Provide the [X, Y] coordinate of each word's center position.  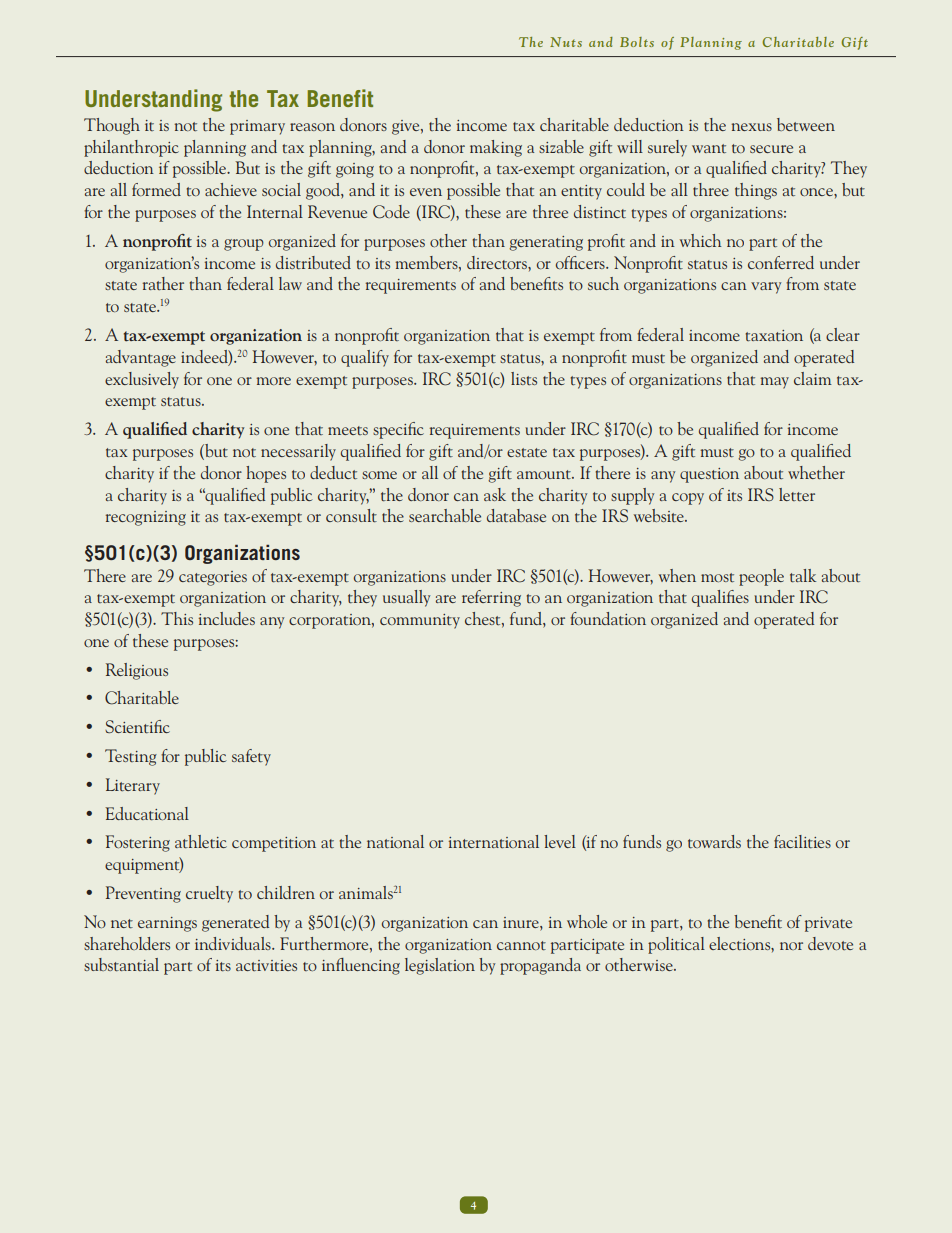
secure [771, 149]
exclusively [142, 380]
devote [830, 943]
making [496, 148]
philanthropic [131, 148]
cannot [521, 946]
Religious [137, 671]
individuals [234, 943]
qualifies [720, 598]
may [774, 383]
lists [524, 378]
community [420, 621]
